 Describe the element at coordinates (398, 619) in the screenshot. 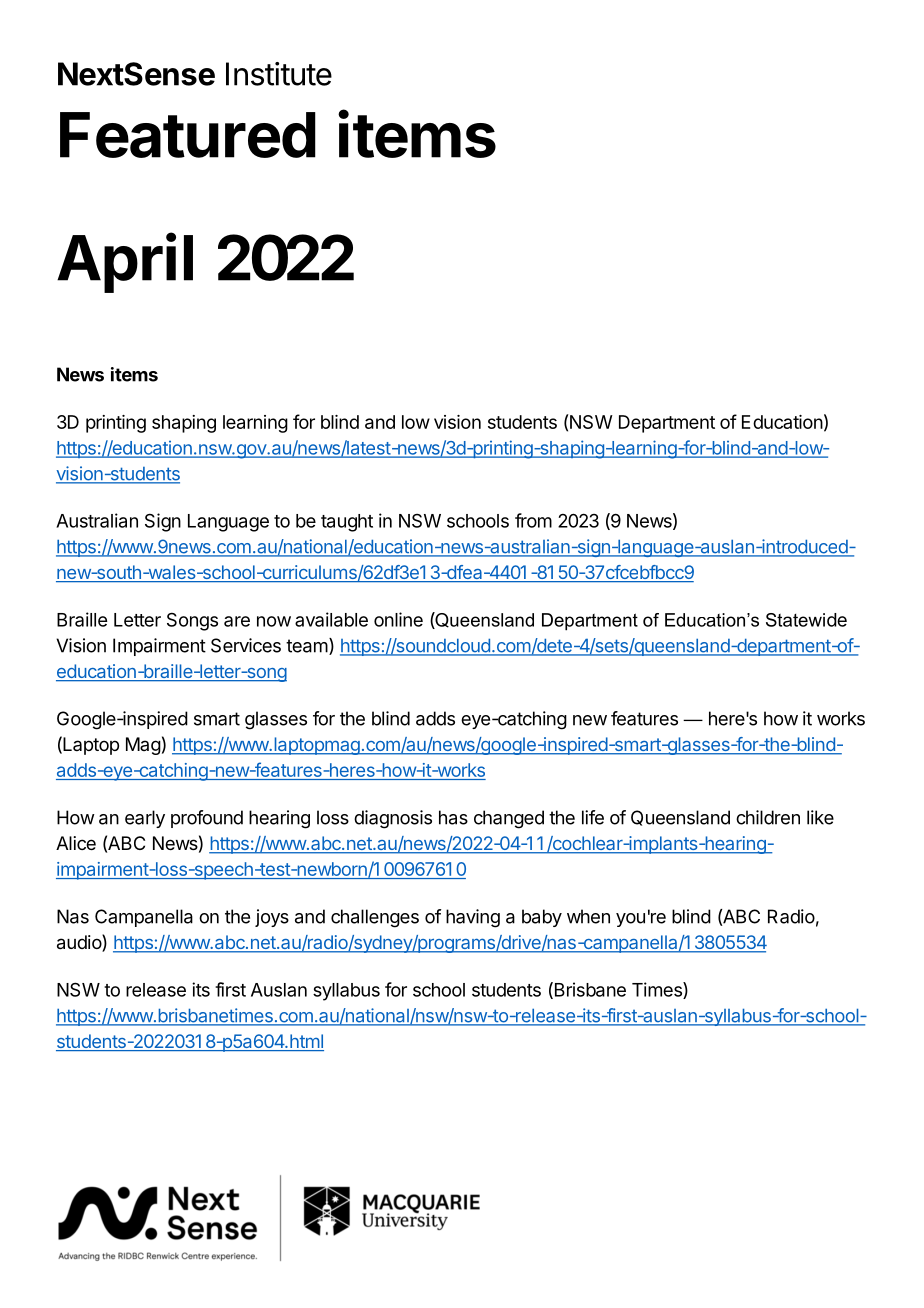

I see `online` at that location.
